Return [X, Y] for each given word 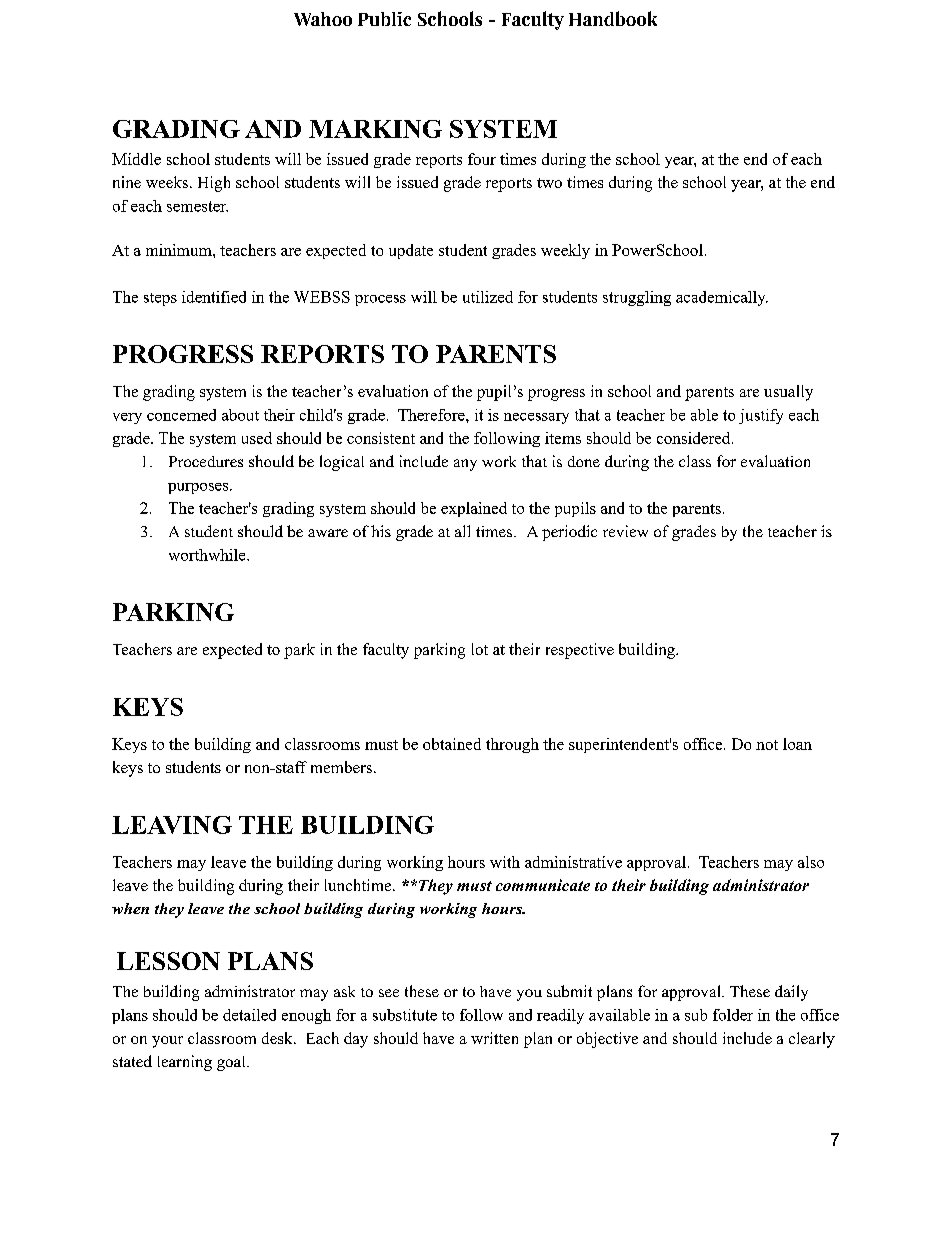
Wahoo [323, 19]
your [167, 1042]
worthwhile [208, 555]
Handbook [613, 18]
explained [474, 509]
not [767, 745]
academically [722, 298]
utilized [488, 297]
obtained [452, 744]
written [494, 1038]
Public [384, 19]
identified [214, 297]
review [625, 531]
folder [733, 1015]
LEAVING [172, 825]
